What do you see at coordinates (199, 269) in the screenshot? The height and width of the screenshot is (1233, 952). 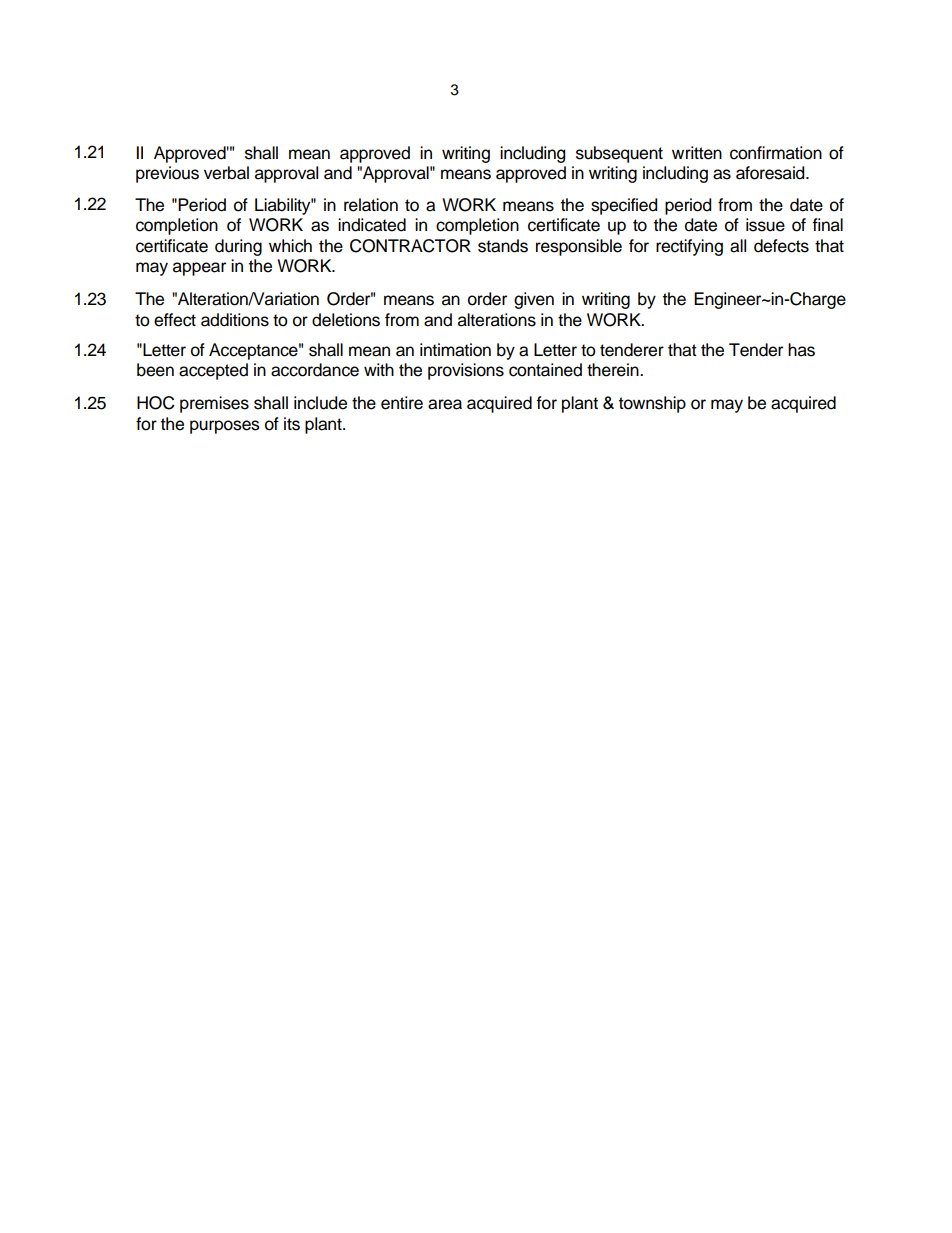 I see `appear` at bounding box center [199, 269].
